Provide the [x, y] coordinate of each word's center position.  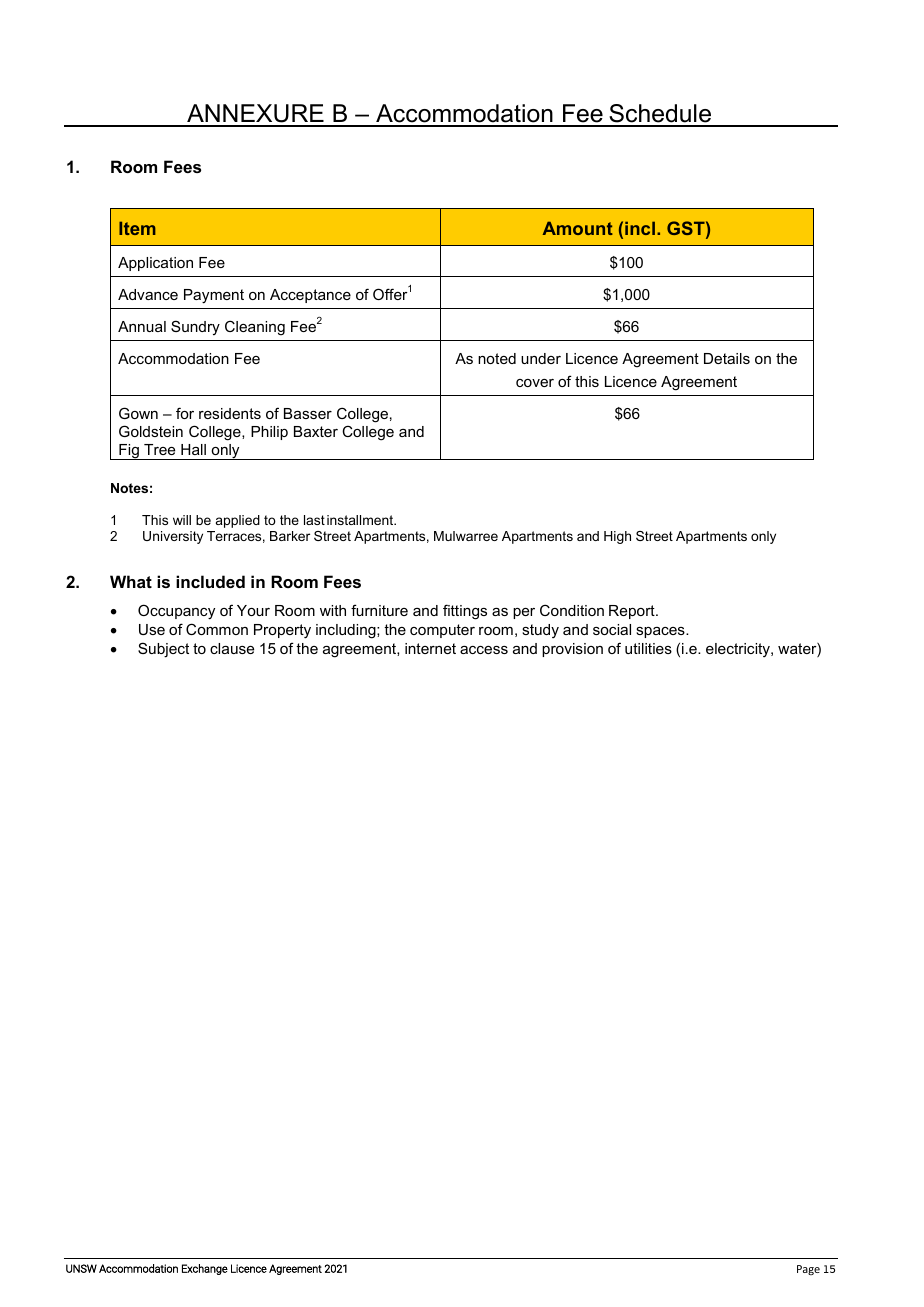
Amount [578, 228]
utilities [648, 648]
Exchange [205, 1269]
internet [430, 648]
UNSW [81, 1268]
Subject [163, 650]
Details [727, 358]
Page [808, 1270]
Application [155, 264]
